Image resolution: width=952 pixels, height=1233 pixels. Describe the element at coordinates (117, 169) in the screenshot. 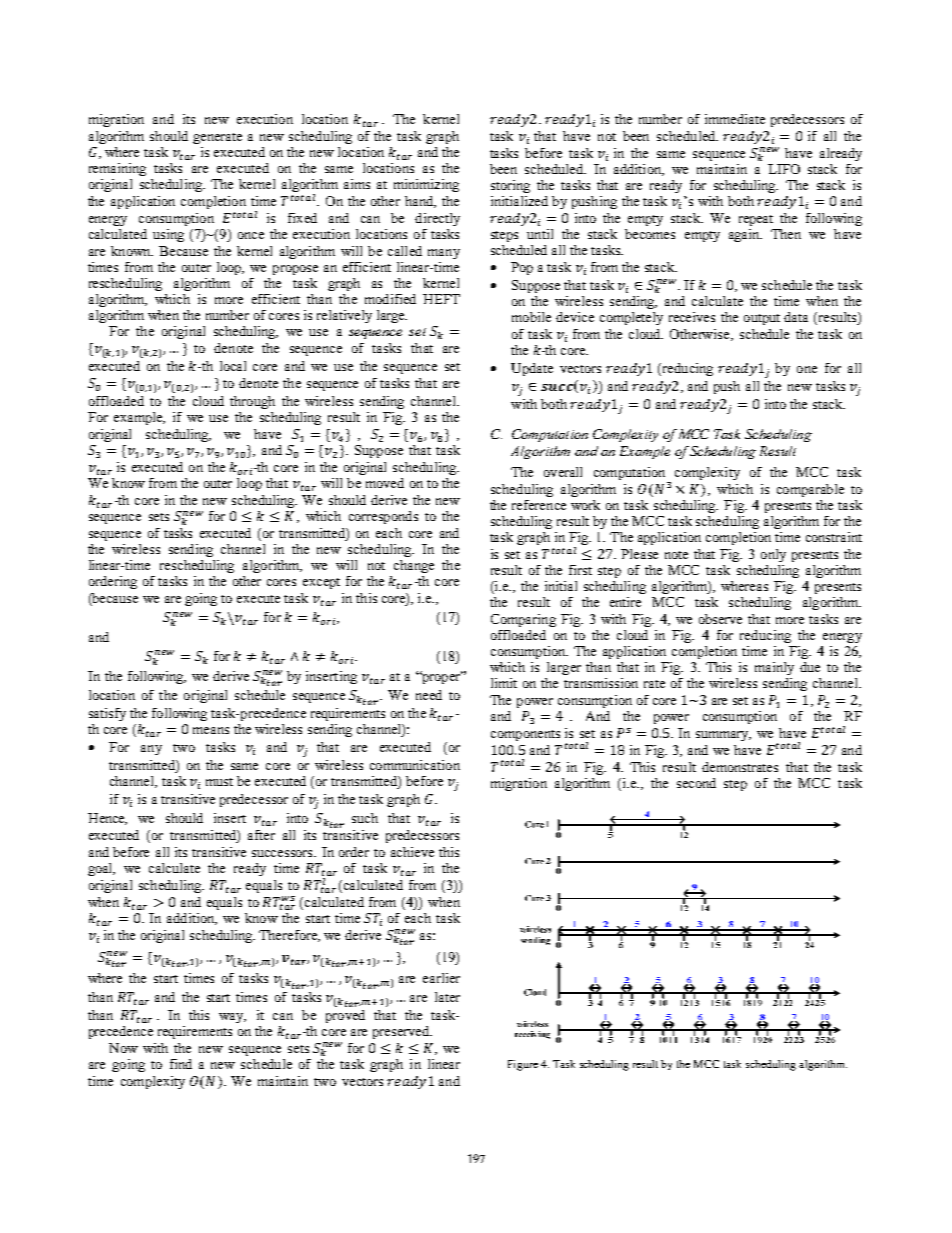

I see `remaining` at that location.
